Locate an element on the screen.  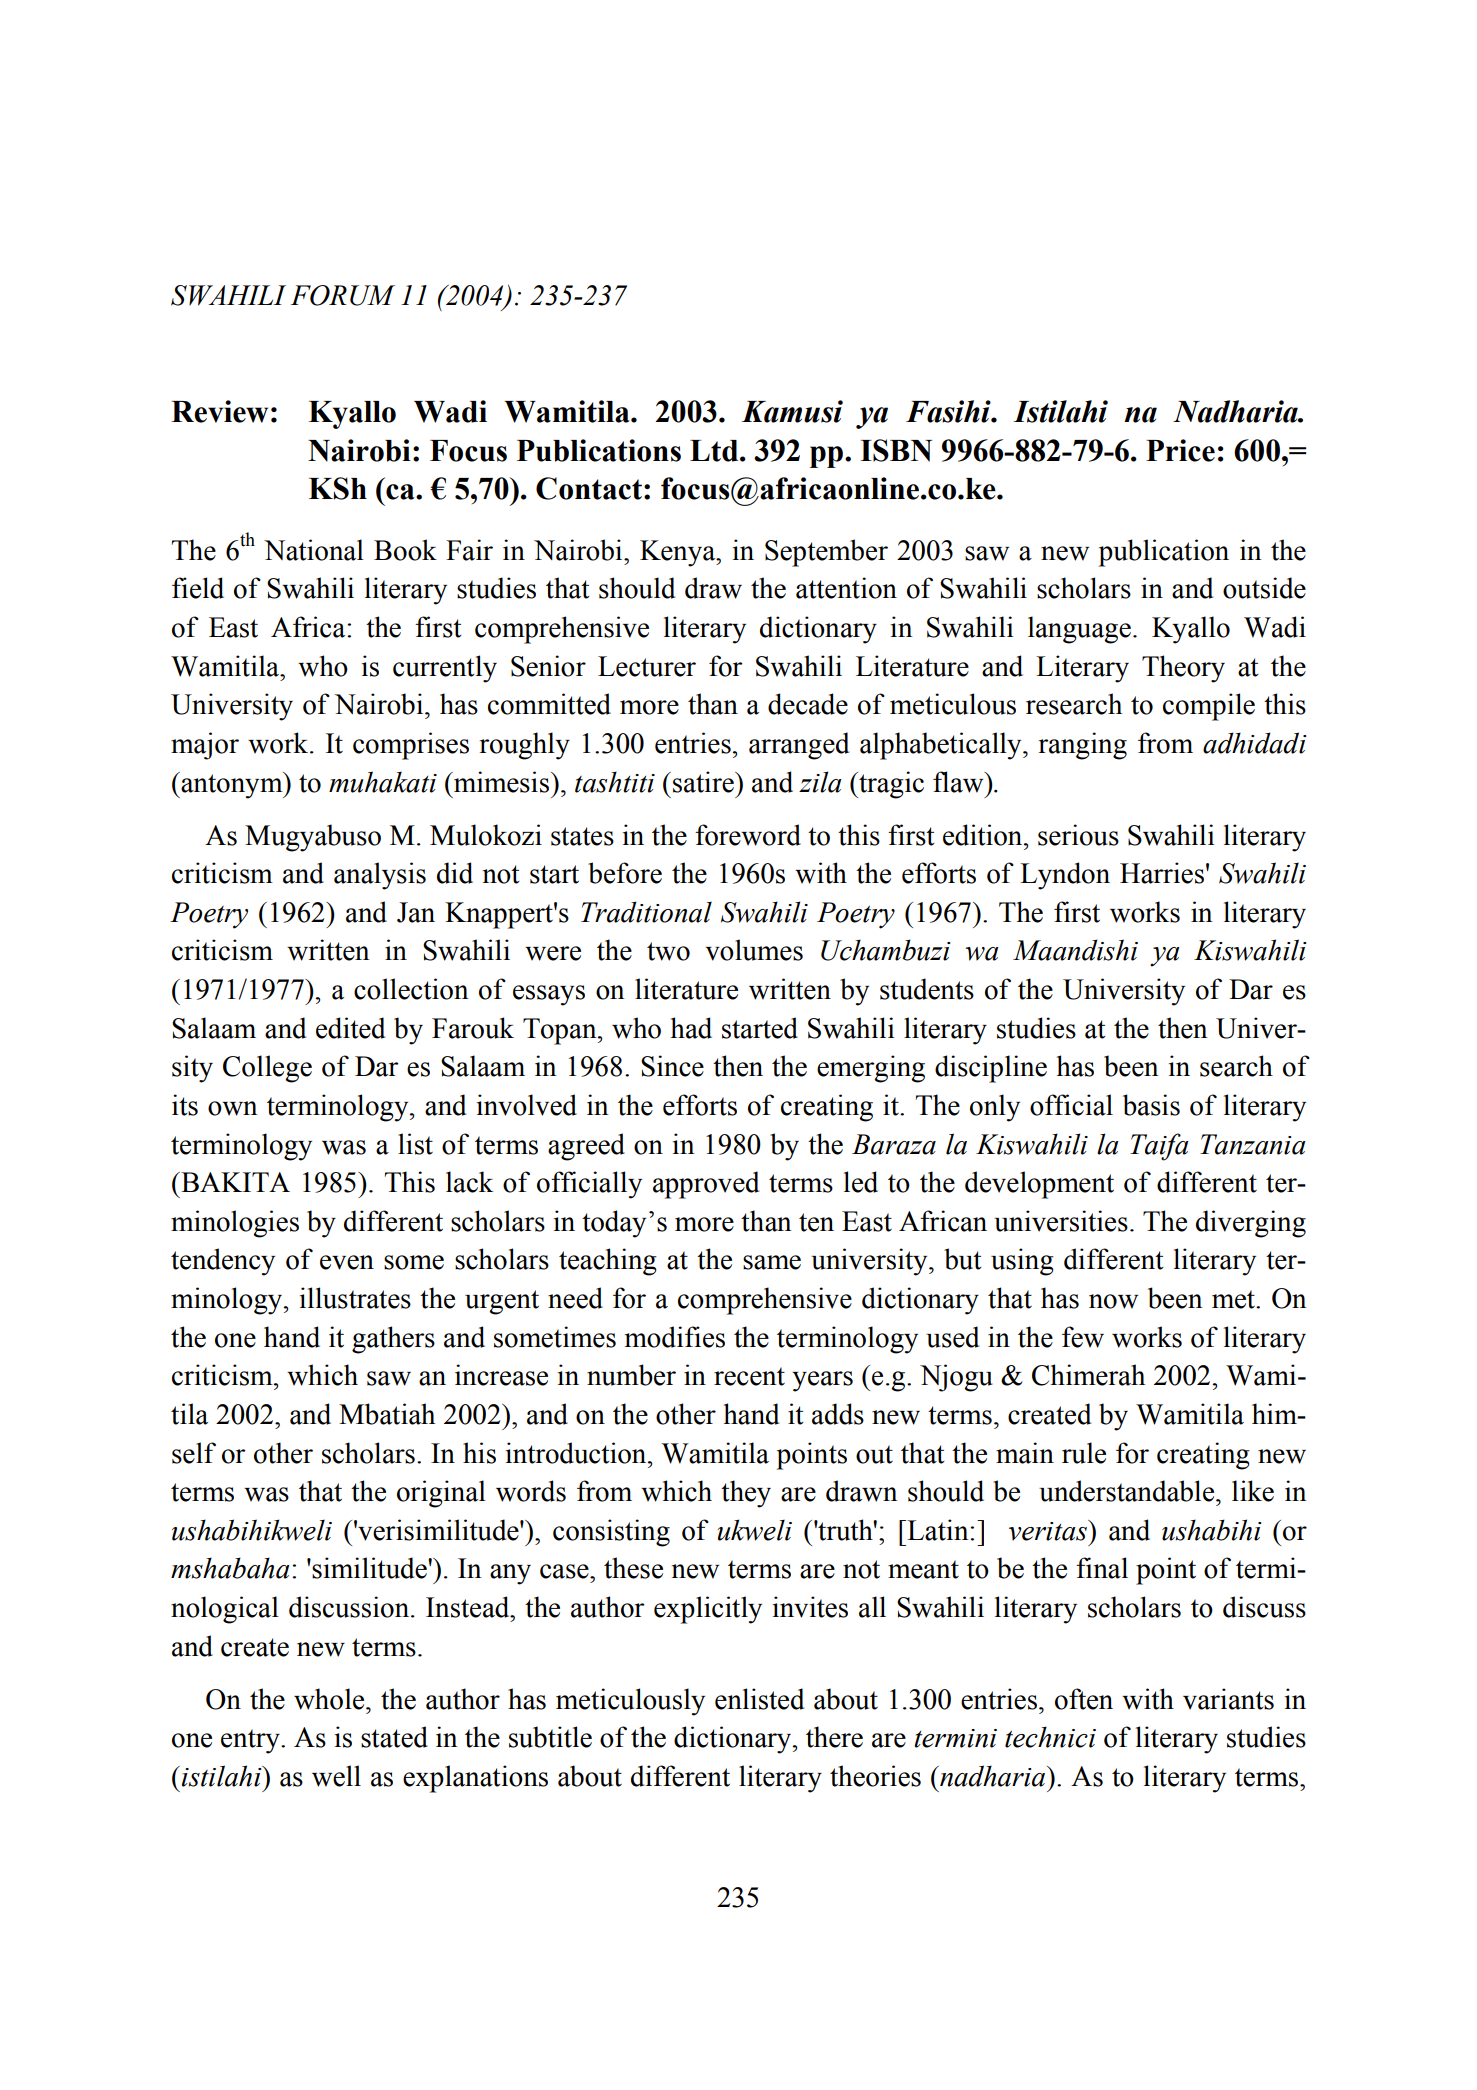
antonym is located at coordinates (232, 785).
